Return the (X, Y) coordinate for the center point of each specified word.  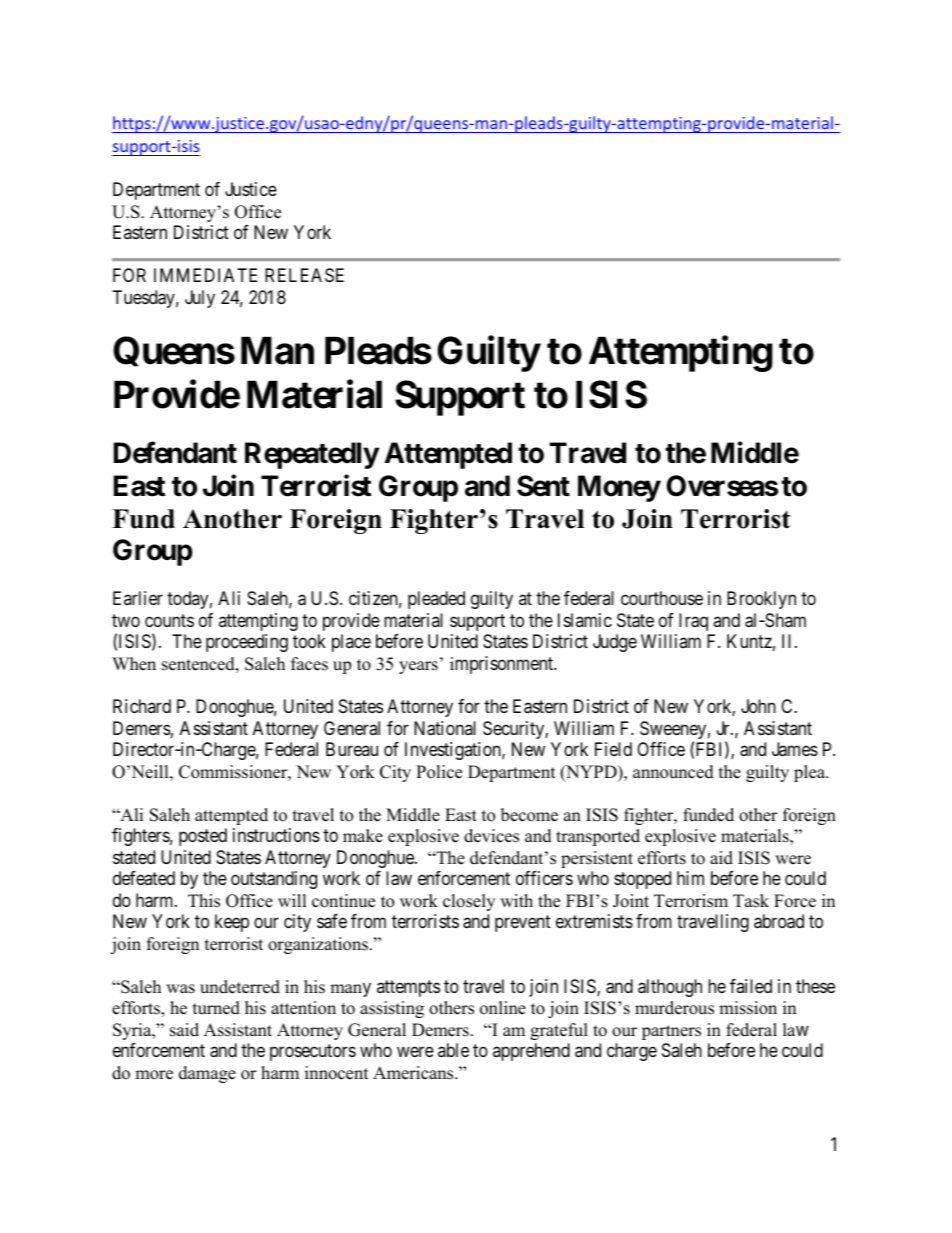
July (200, 299)
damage (207, 1074)
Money (619, 488)
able (453, 1050)
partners (671, 1032)
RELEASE (304, 275)
